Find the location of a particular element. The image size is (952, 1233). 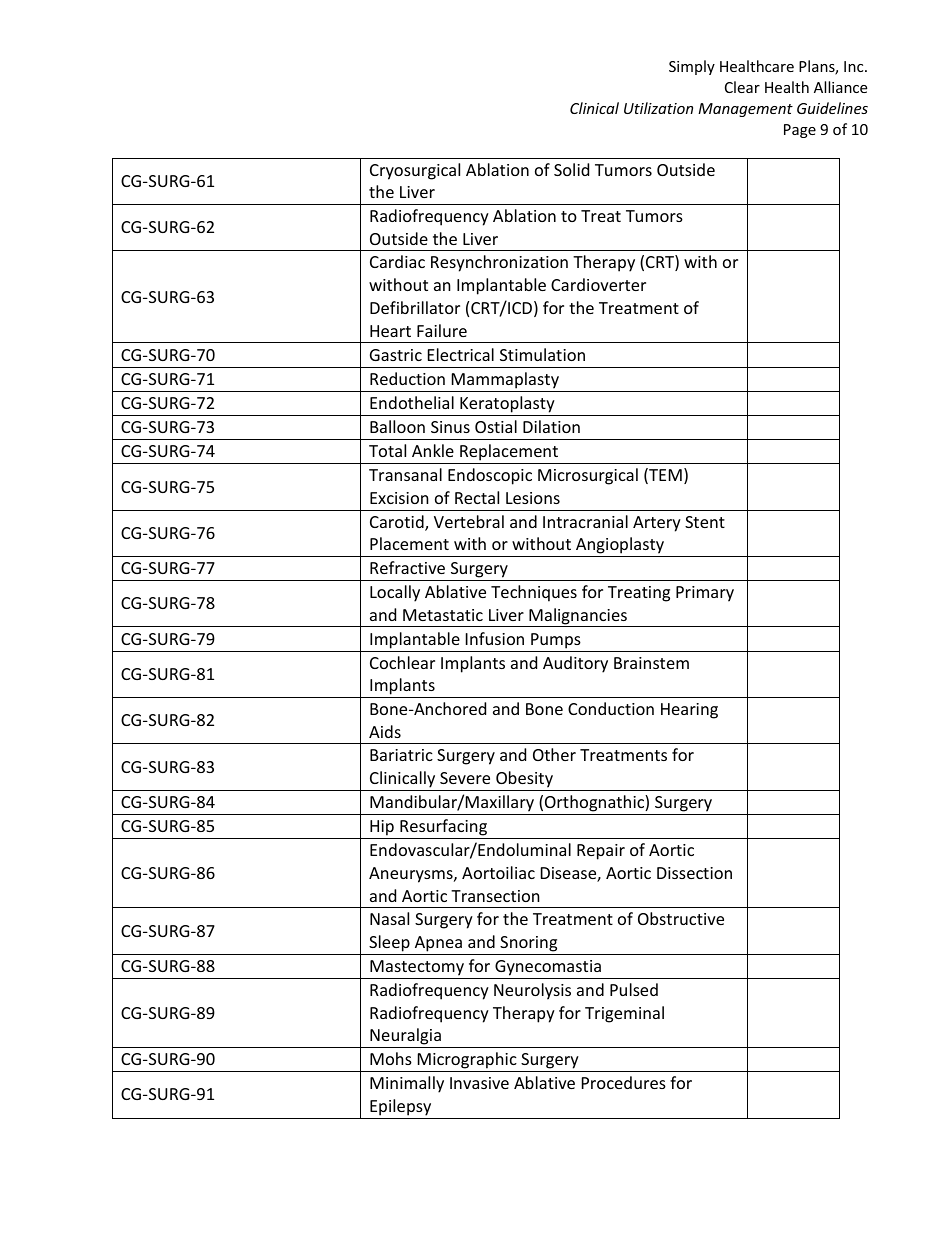

Page is located at coordinates (800, 131).
